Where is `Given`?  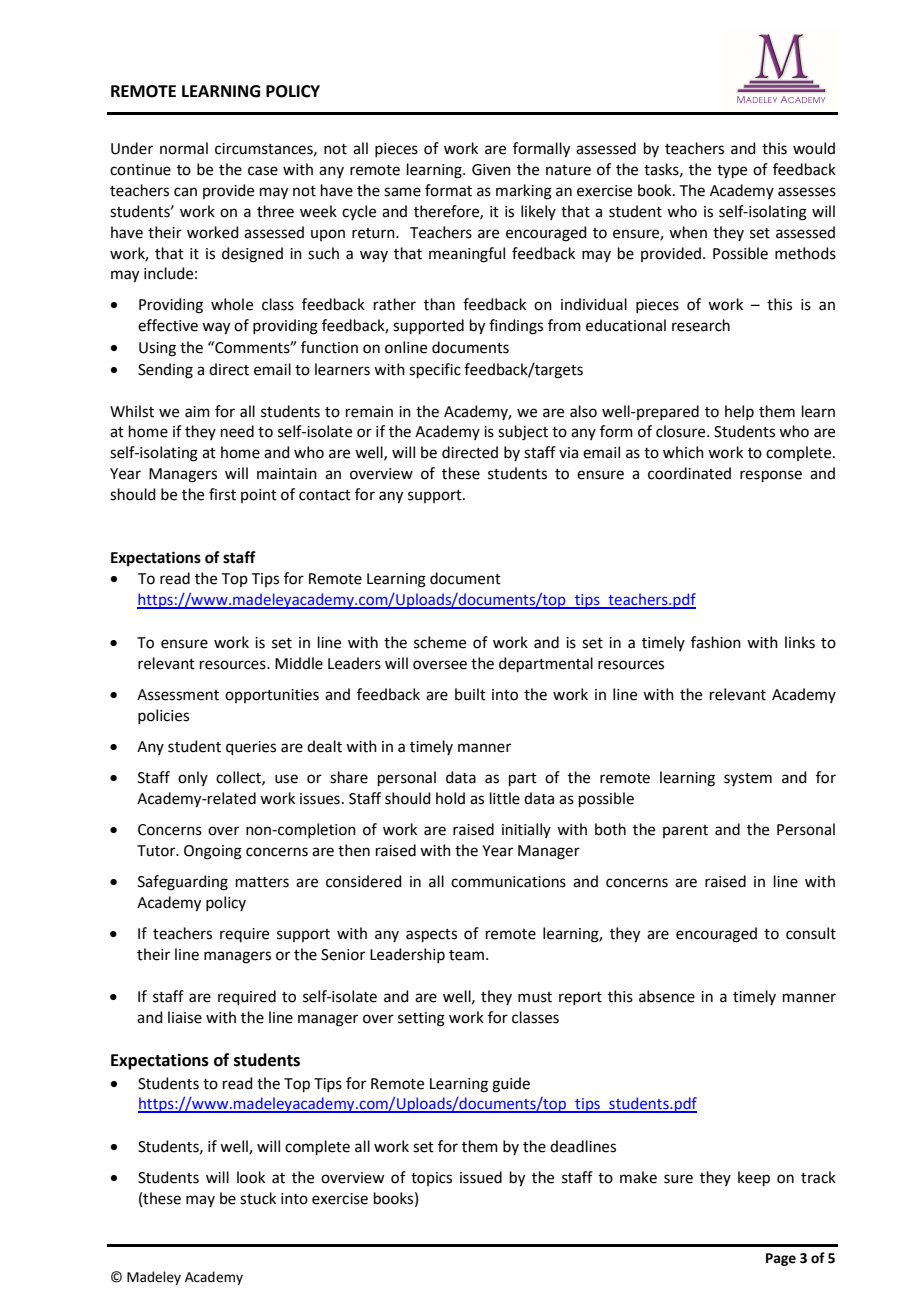
Given is located at coordinates (491, 170).
